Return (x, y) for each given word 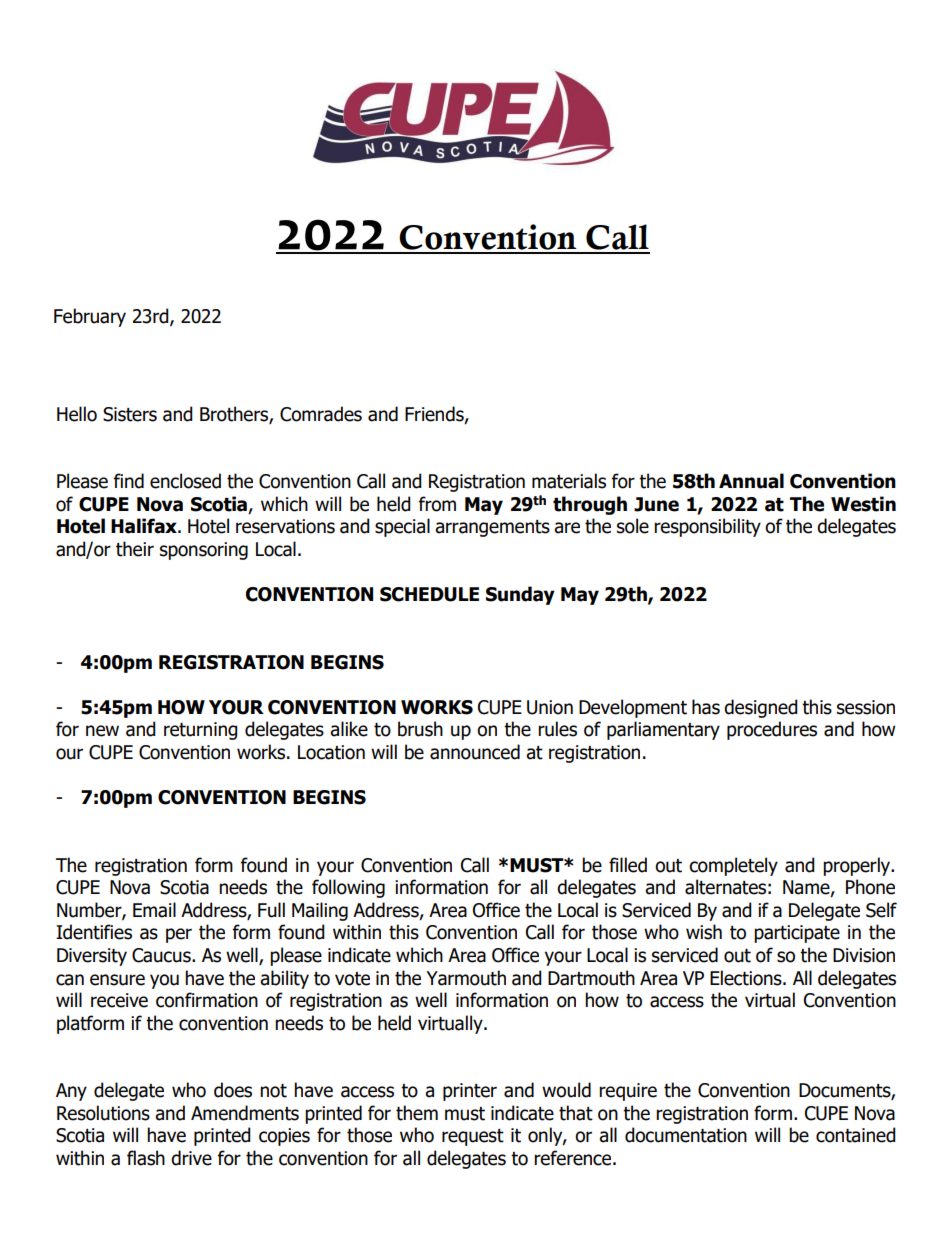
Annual (751, 481)
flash (146, 1158)
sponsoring (204, 551)
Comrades (321, 414)
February (90, 317)
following (348, 888)
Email (154, 910)
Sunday (520, 595)
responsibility (707, 527)
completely (733, 866)
